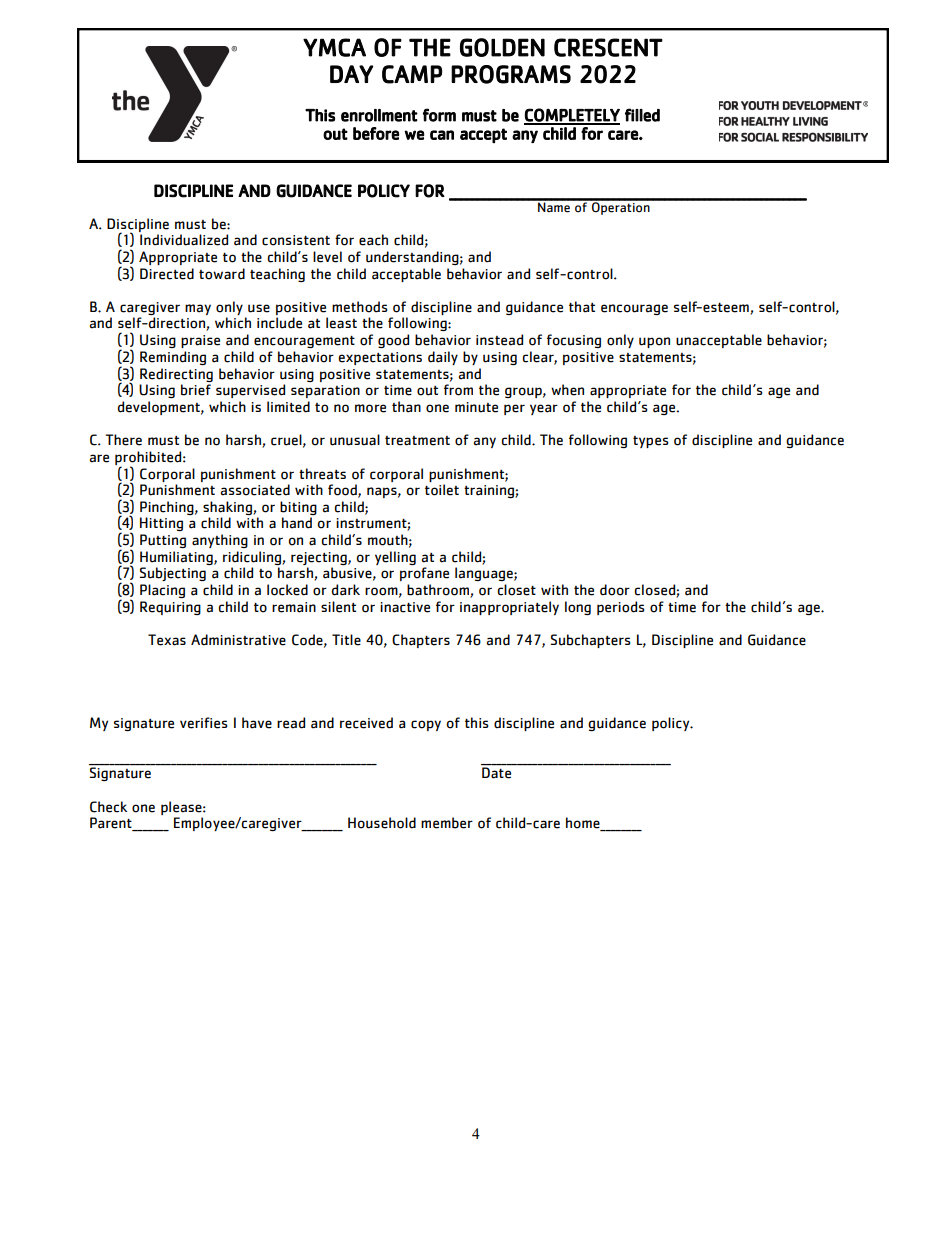 The width and height of the screenshot is (952, 1233). What do you see at coordinates (582, 307) in the screenshot?
I see `that` at bounding box center [582, 307].
